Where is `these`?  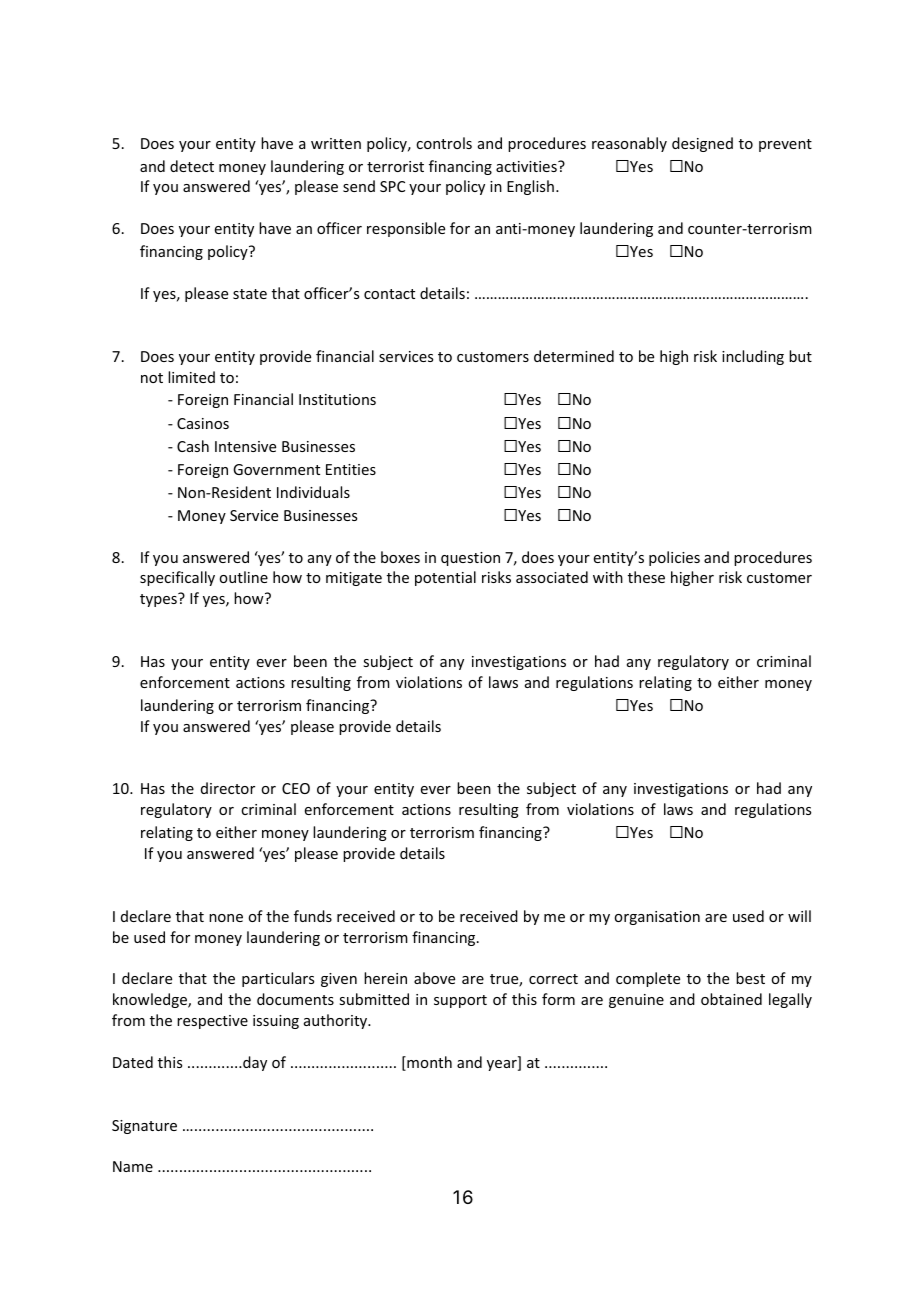
these is located at coordinates (646, 577).
